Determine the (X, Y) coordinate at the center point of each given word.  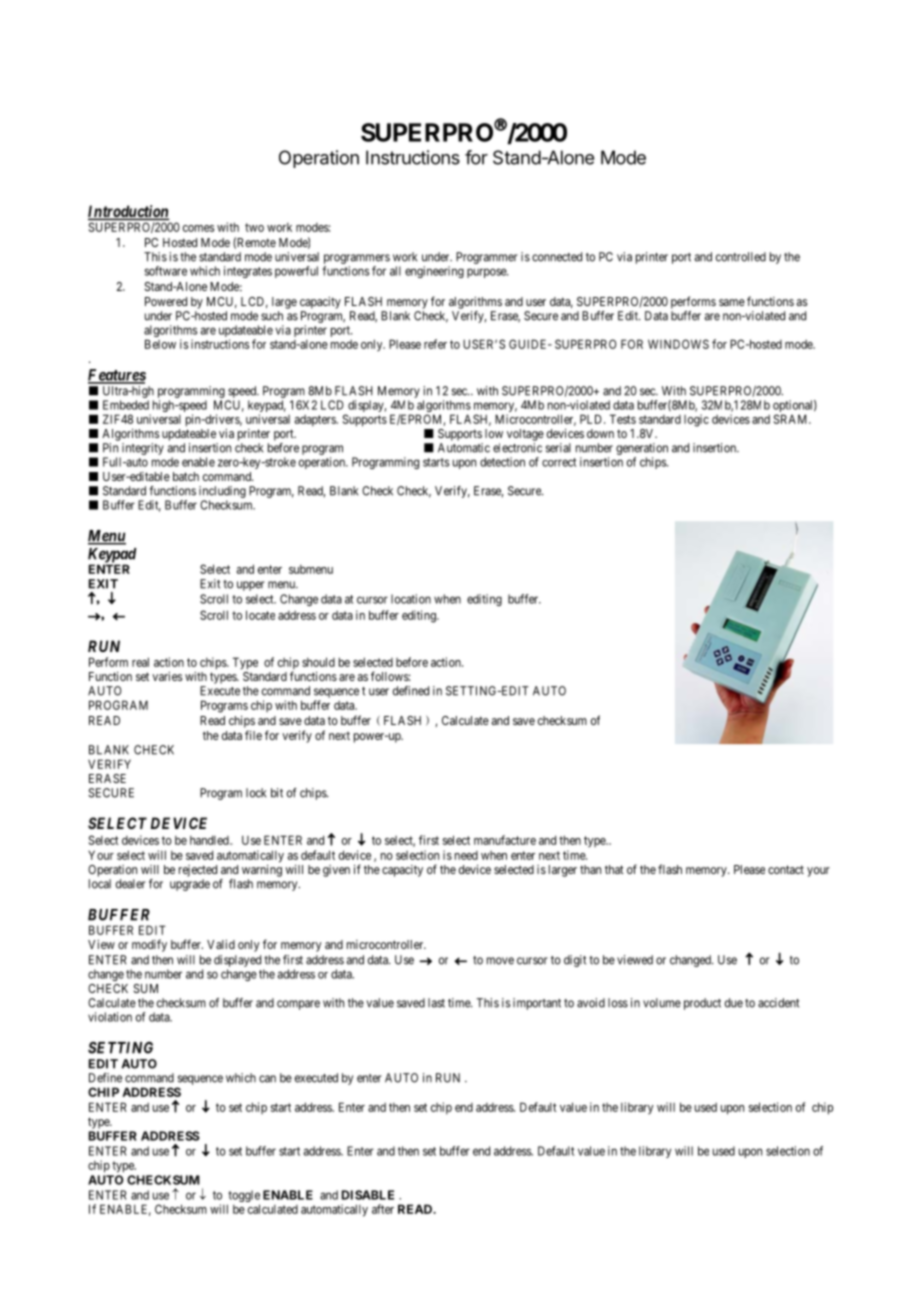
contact (786, 869)
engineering (434, 272)
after (383, 1209)
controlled (741, 257)
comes (198, 228)
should (318, 662)
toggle (243, 1197)
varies (167, 676)
